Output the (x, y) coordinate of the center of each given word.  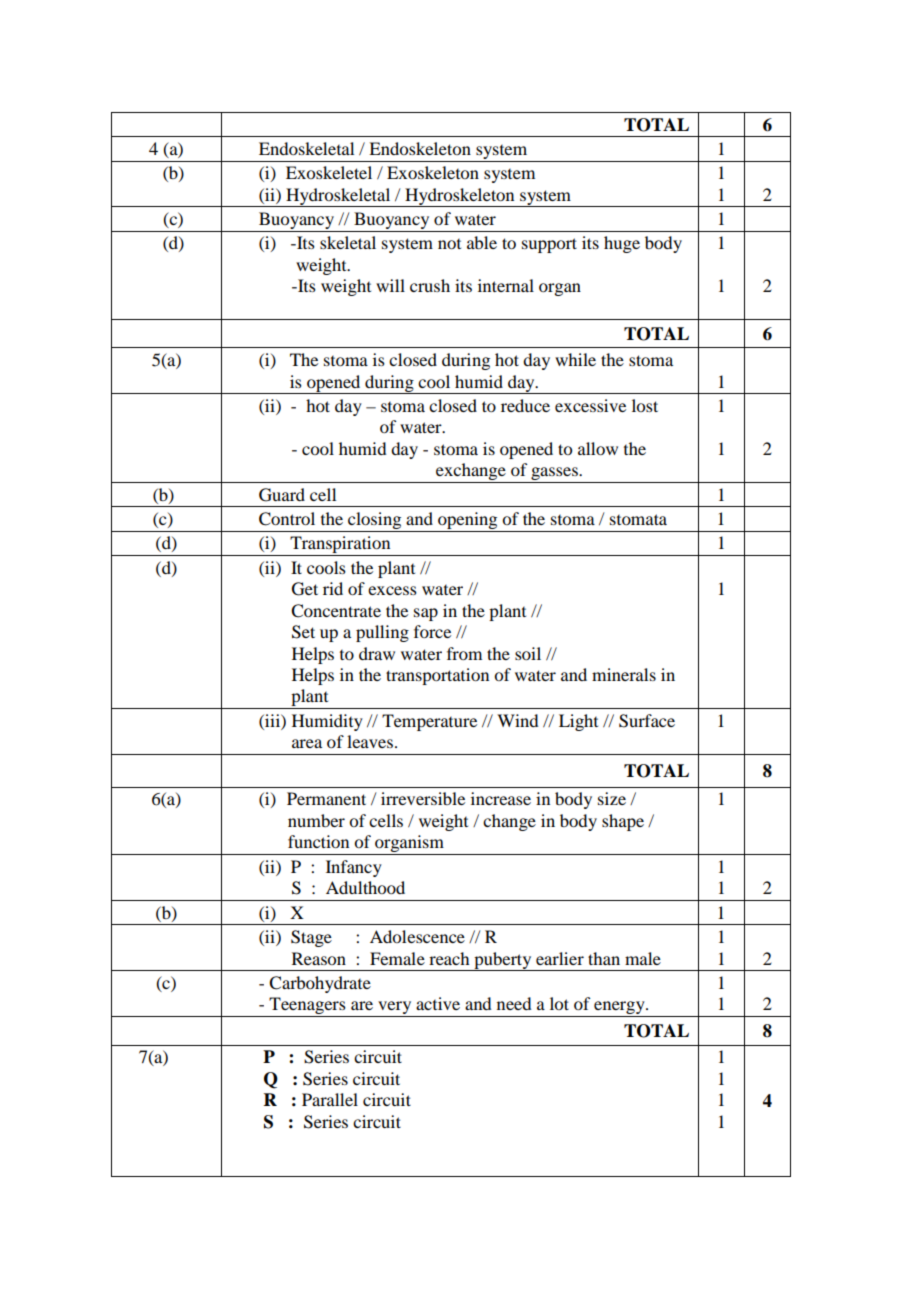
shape (623, 822)
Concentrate (336, 611)
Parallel (330, 1099)
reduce (525, 405)
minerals (624, 674)
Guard (282, 495)
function (318, 841)
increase (501, 798)
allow (598, 448)
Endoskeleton (420, 148)
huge (622, 244)
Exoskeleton (433, 172)
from (464, 653)
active (438, 1003)
